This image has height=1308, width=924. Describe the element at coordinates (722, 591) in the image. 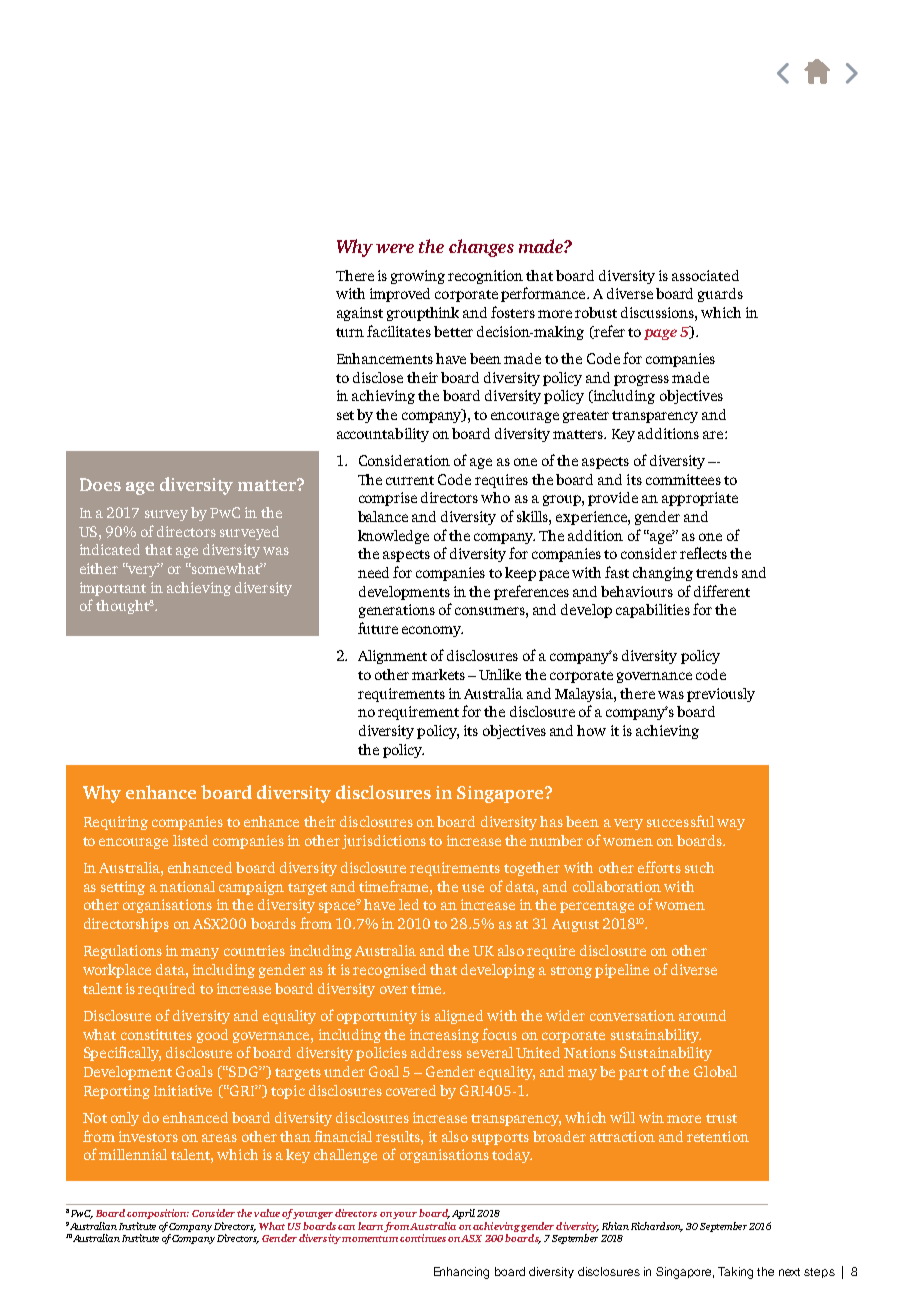

I see `different` at that location.
